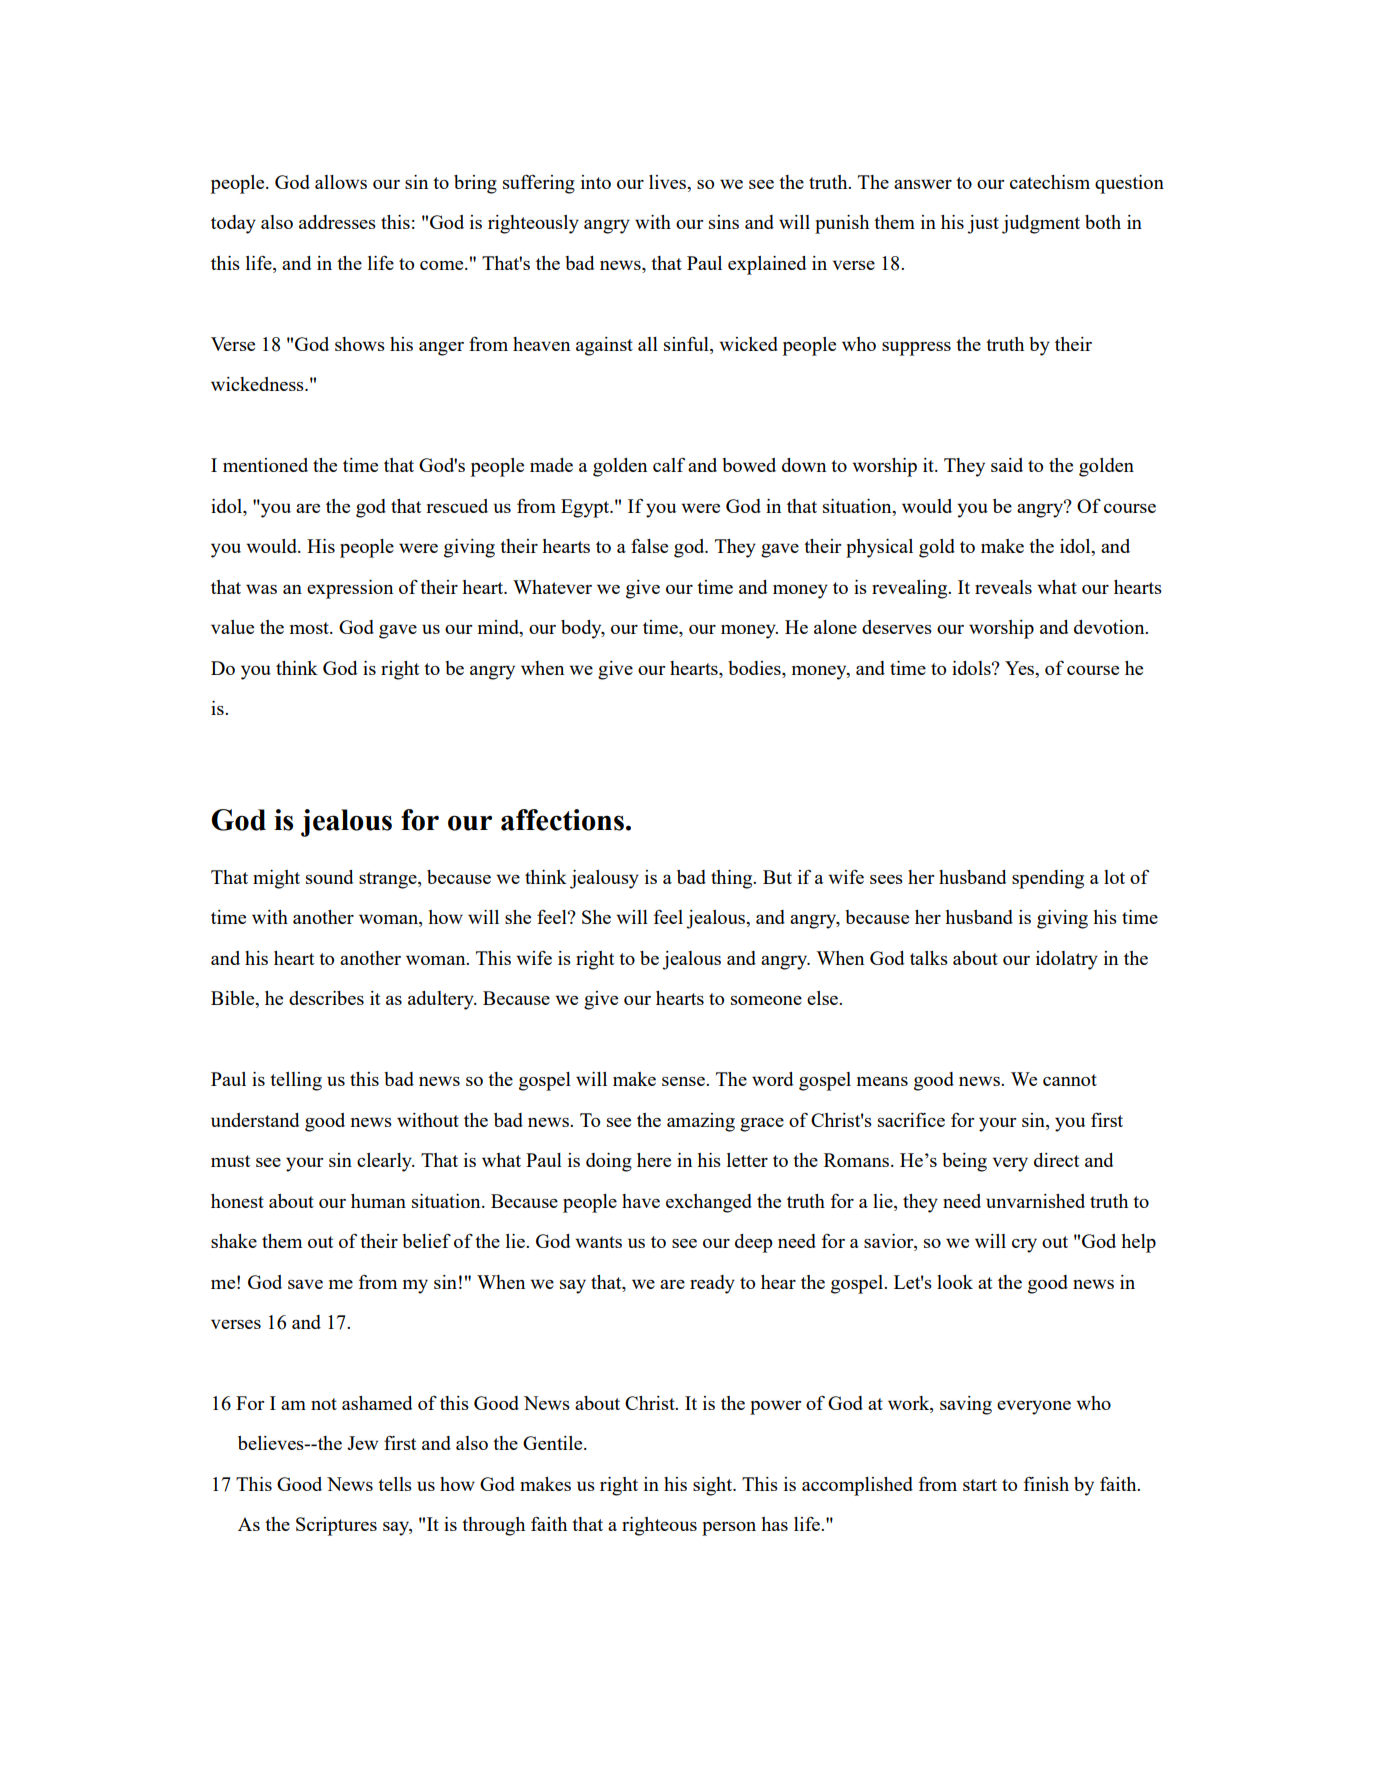  What do you see at coordinates (329, 877) in the screenshot?
I see `sound` at bounding box center [329, 877].
